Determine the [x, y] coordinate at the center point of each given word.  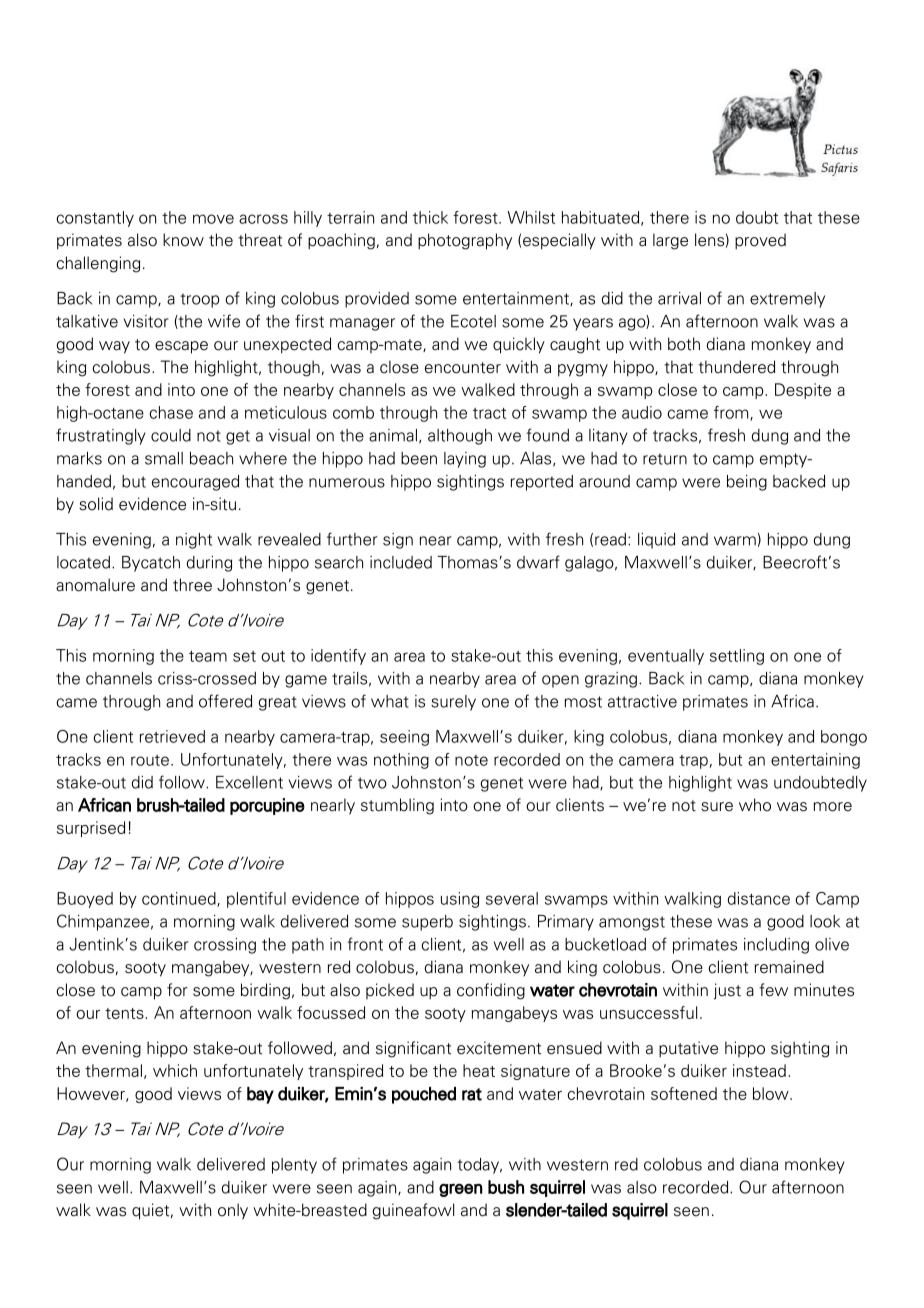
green [461, 1190]
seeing [404, 738]
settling [737, 657]
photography [465, 241]
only [233, 1211]
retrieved [172, 736]
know [183, 240]
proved [760, 241]
